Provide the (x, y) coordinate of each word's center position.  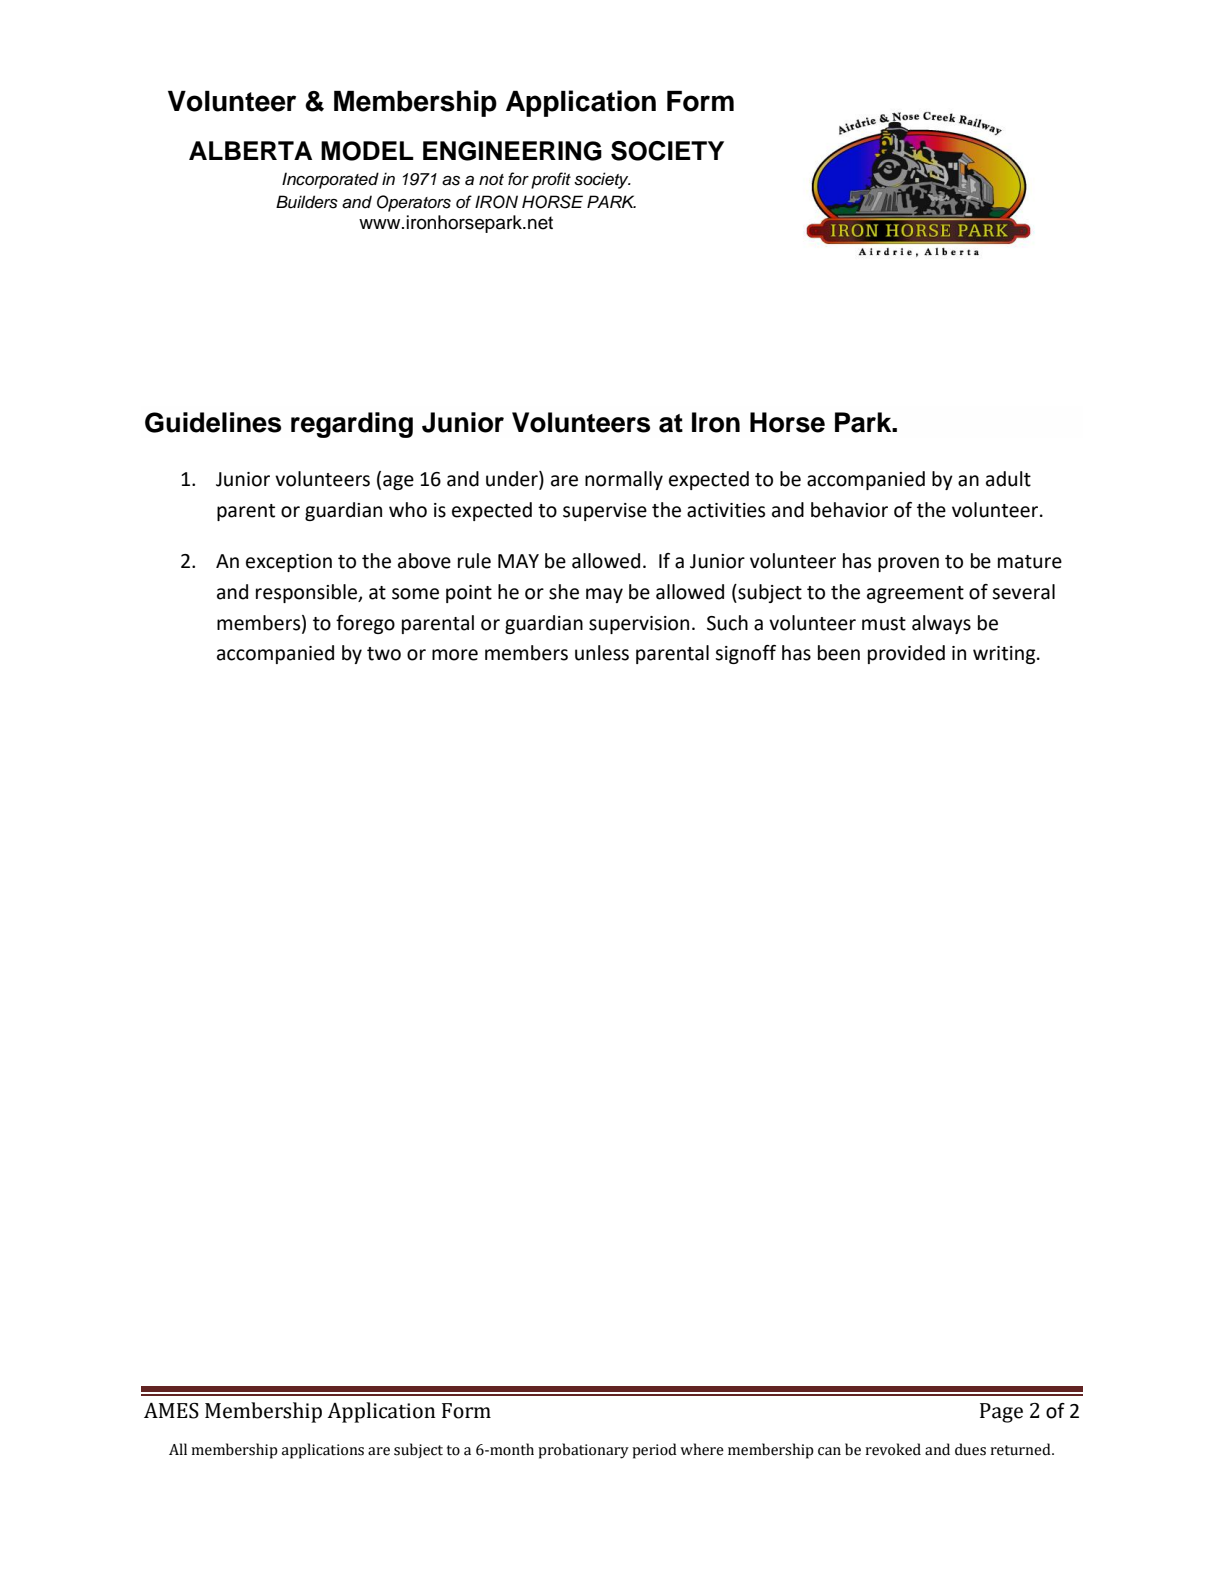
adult (1008, 479)
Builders (307, 202)
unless (602, 653)
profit (551, 180)
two (384, 654)
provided (906, 654)
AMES (171, 1411)
